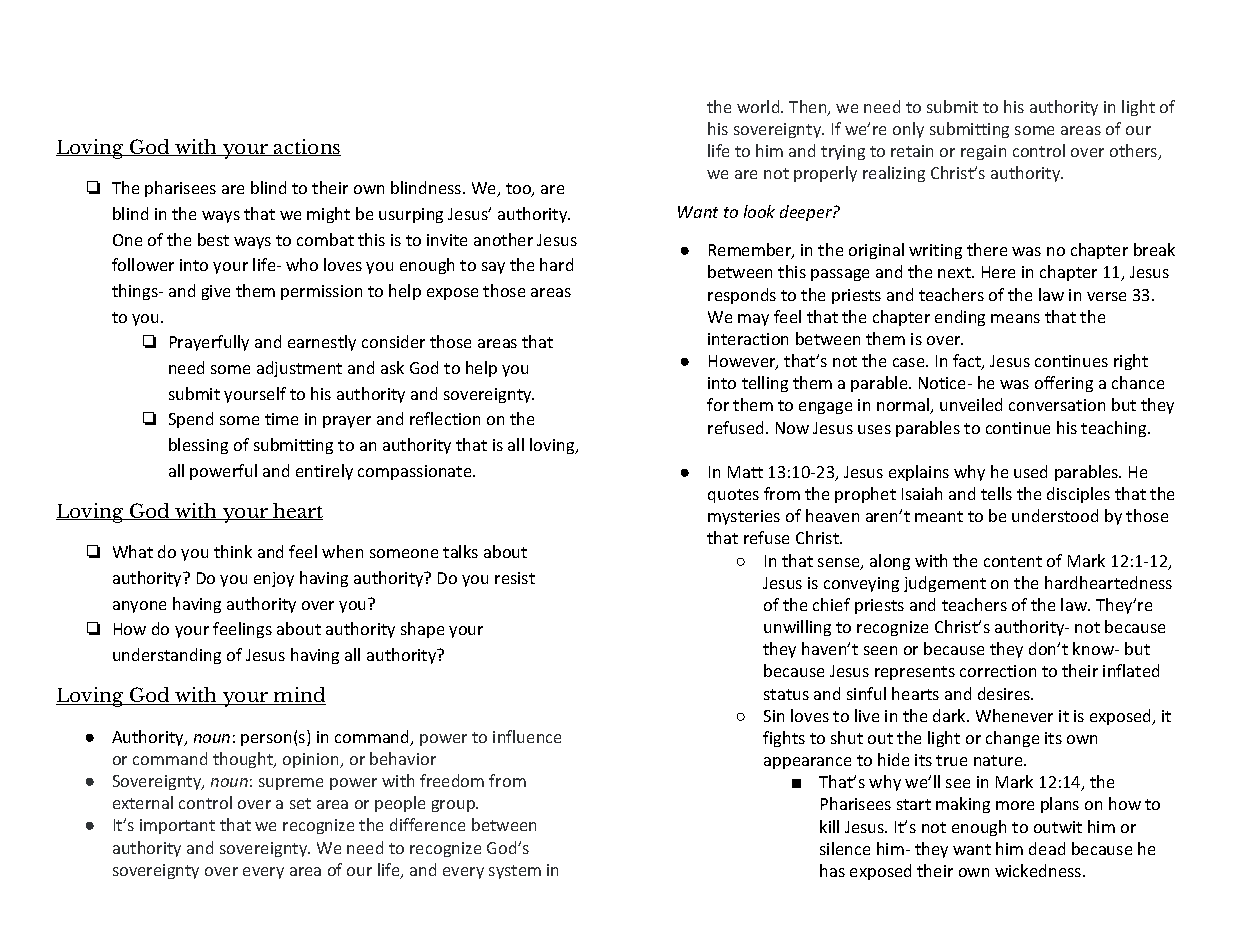 The image size is (1233, 952). What do you see at coordinates (1015, 318) in the document?
I see `means` at bounding box center [1015, 318].
